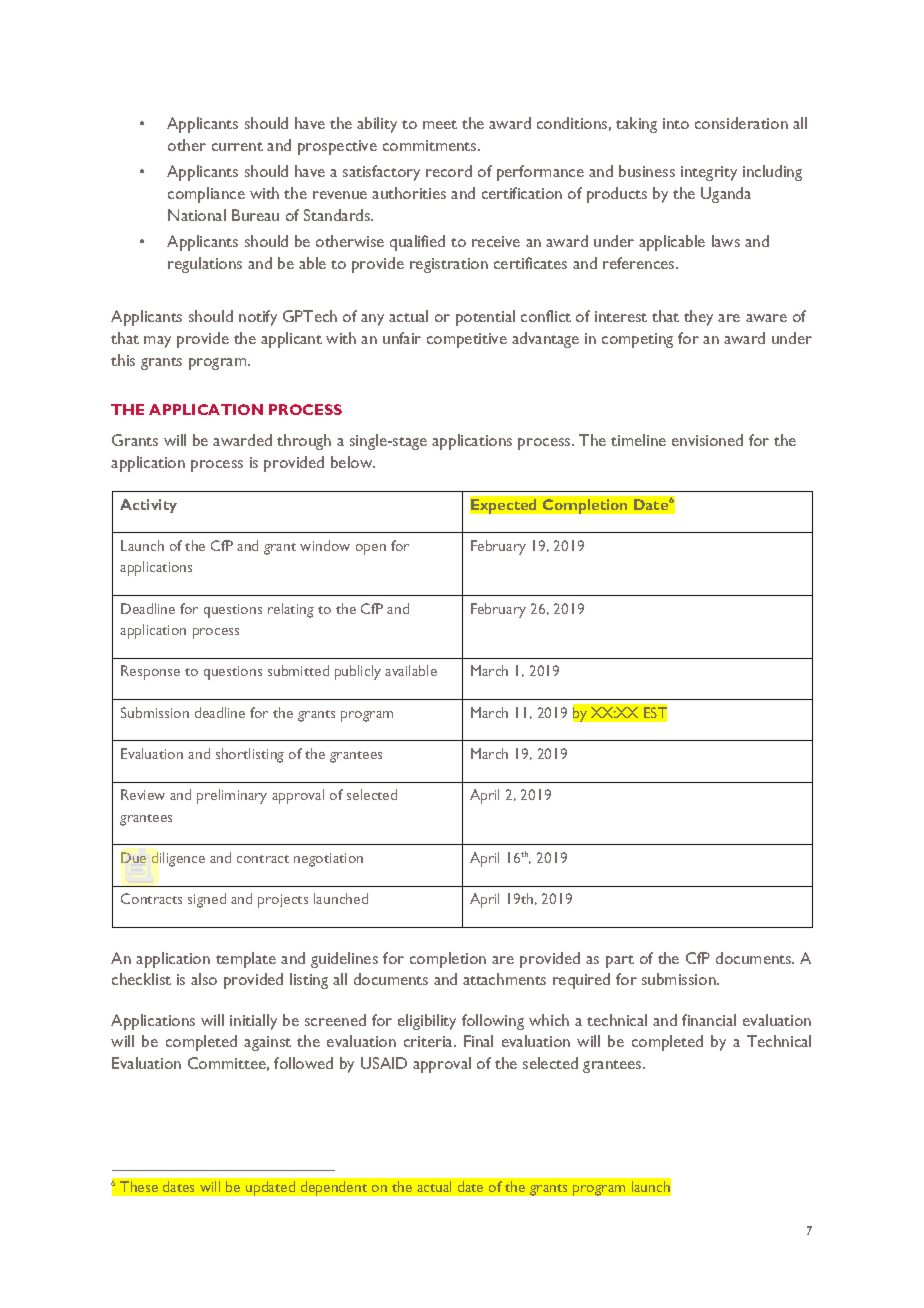 The height and width of the screenshot is (1308, 924). What do you see at coordinates (504, 979) in the screenshot?
I see `attachments` at bounding box center [504, 979].
